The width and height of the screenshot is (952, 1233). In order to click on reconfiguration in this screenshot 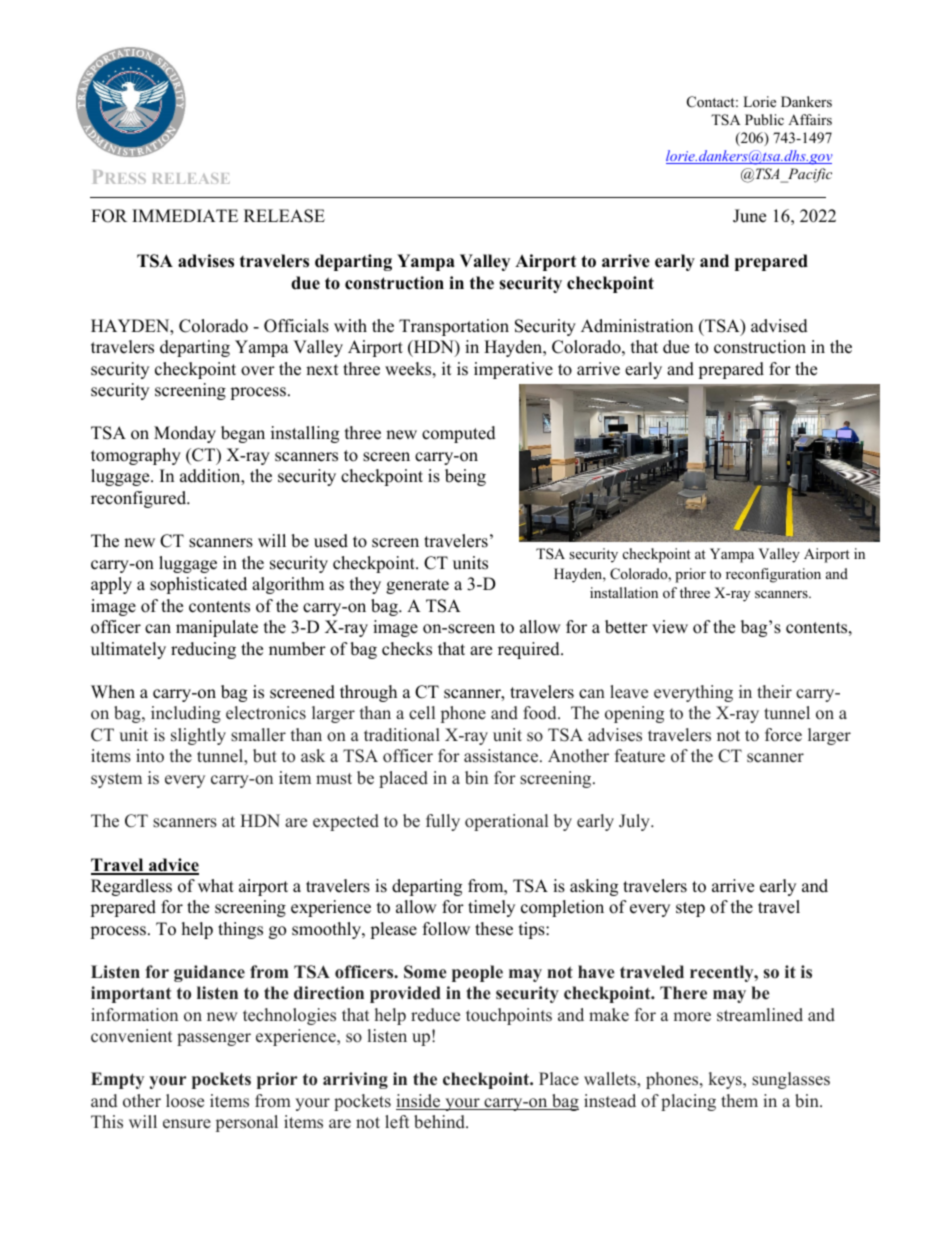, I will do `click(773, 575)`.
